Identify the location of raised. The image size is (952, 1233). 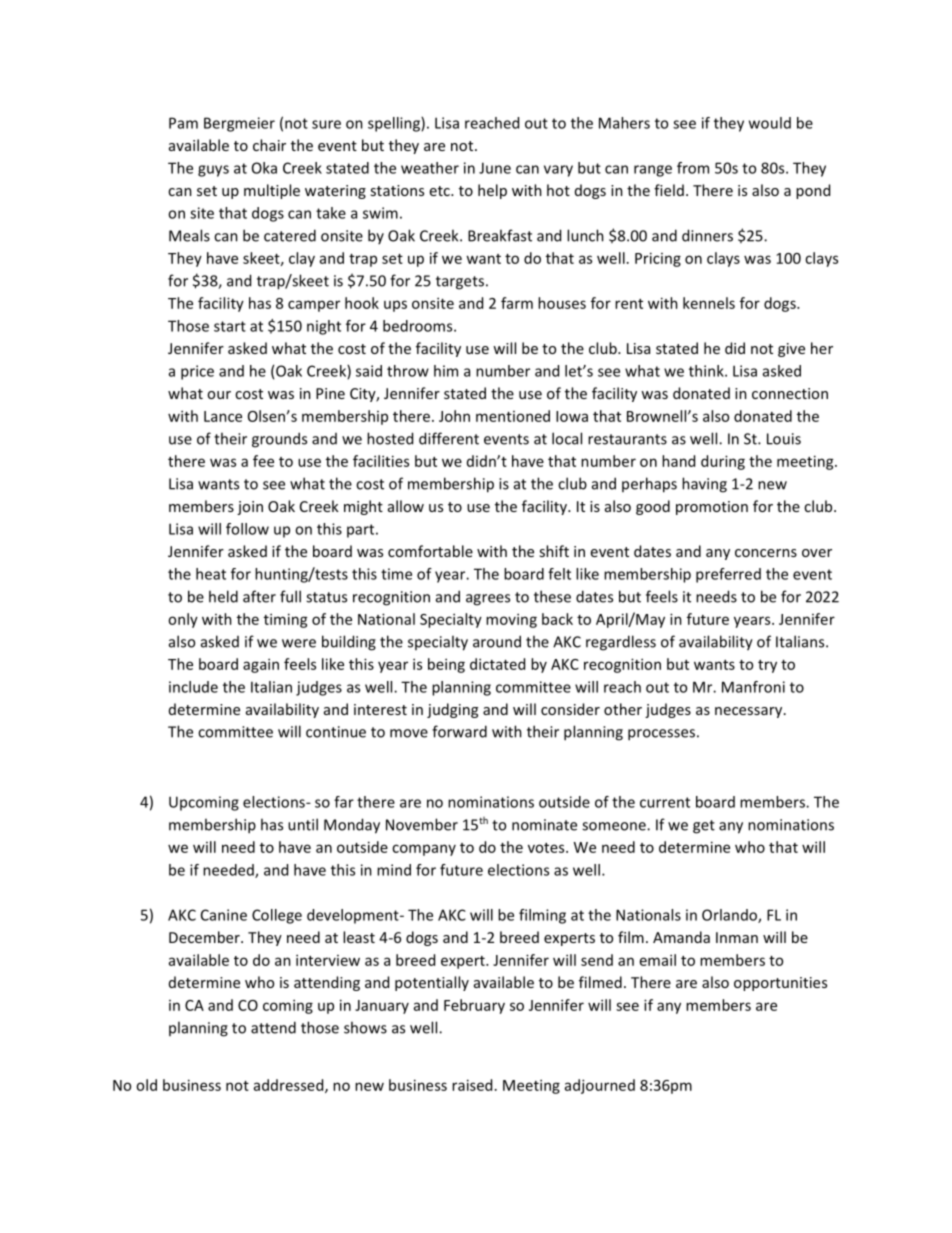
(472, 1085).
